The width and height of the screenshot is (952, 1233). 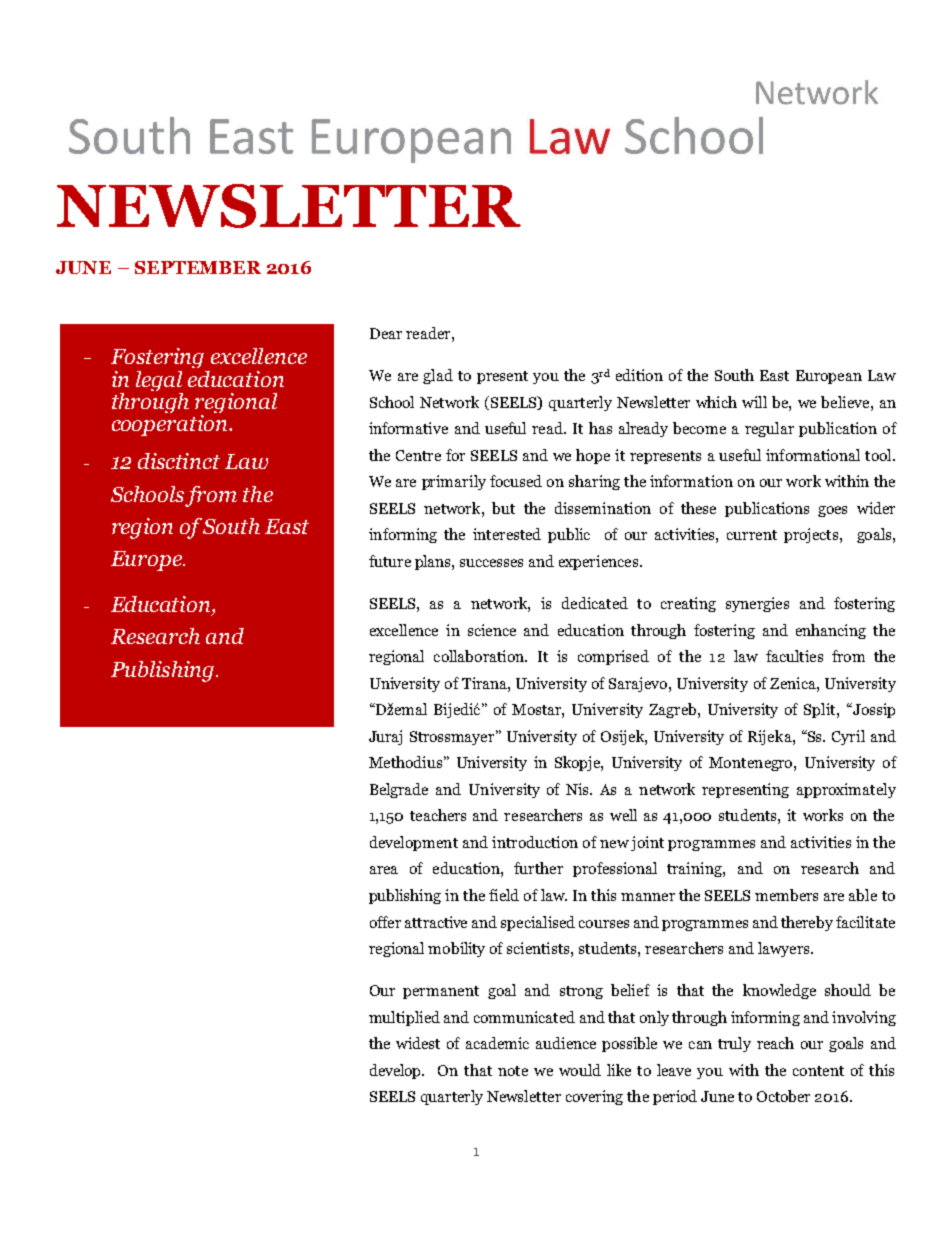 I want to click on faculties, so click(x=794, y=656).
